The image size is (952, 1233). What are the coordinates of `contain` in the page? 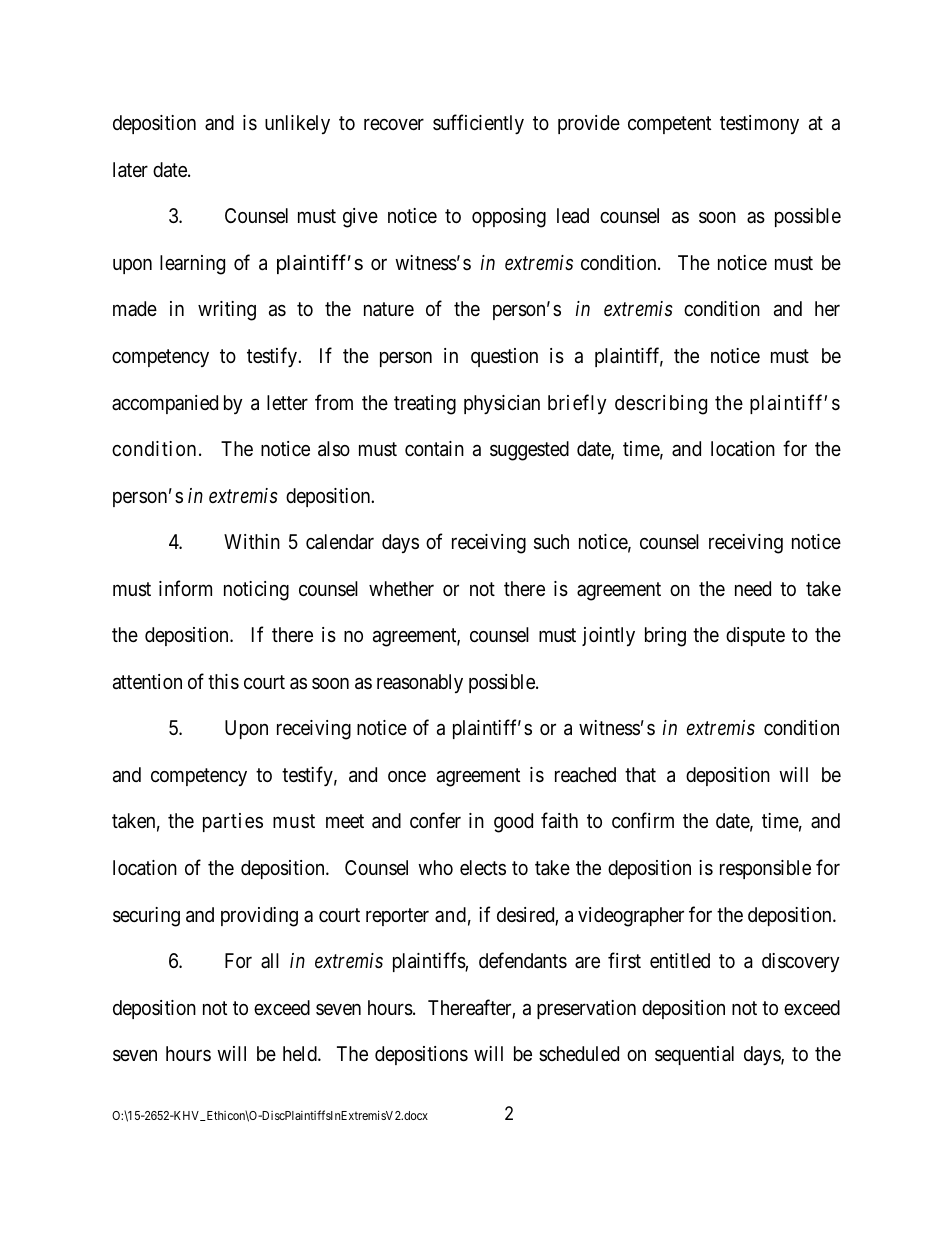 It's located at (434, 449).
